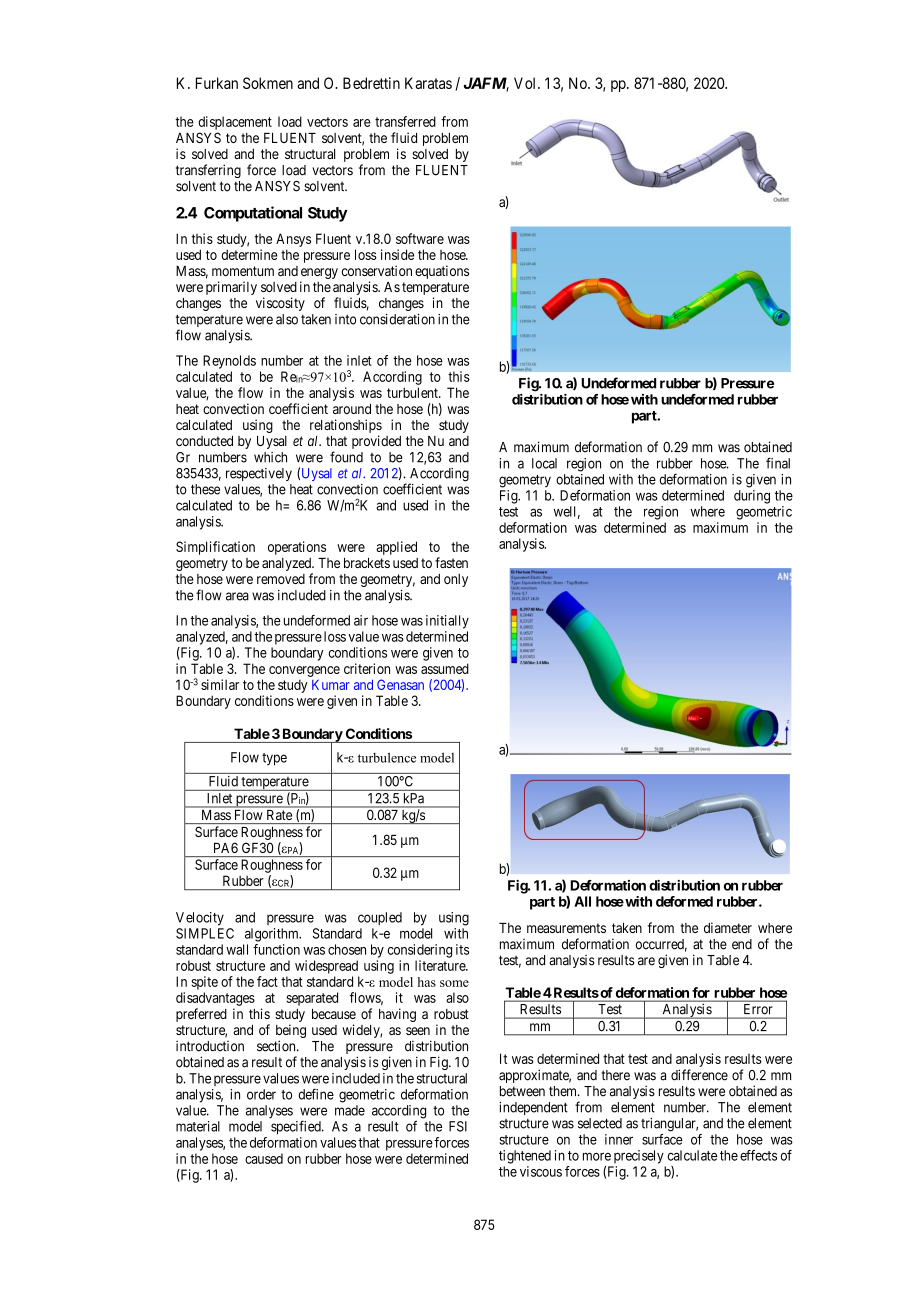 The image size is (924, 1308). What do you see at coordinates (405, 121) in the screenshot?
I see `transferred` at bounding box center [405, 121].
